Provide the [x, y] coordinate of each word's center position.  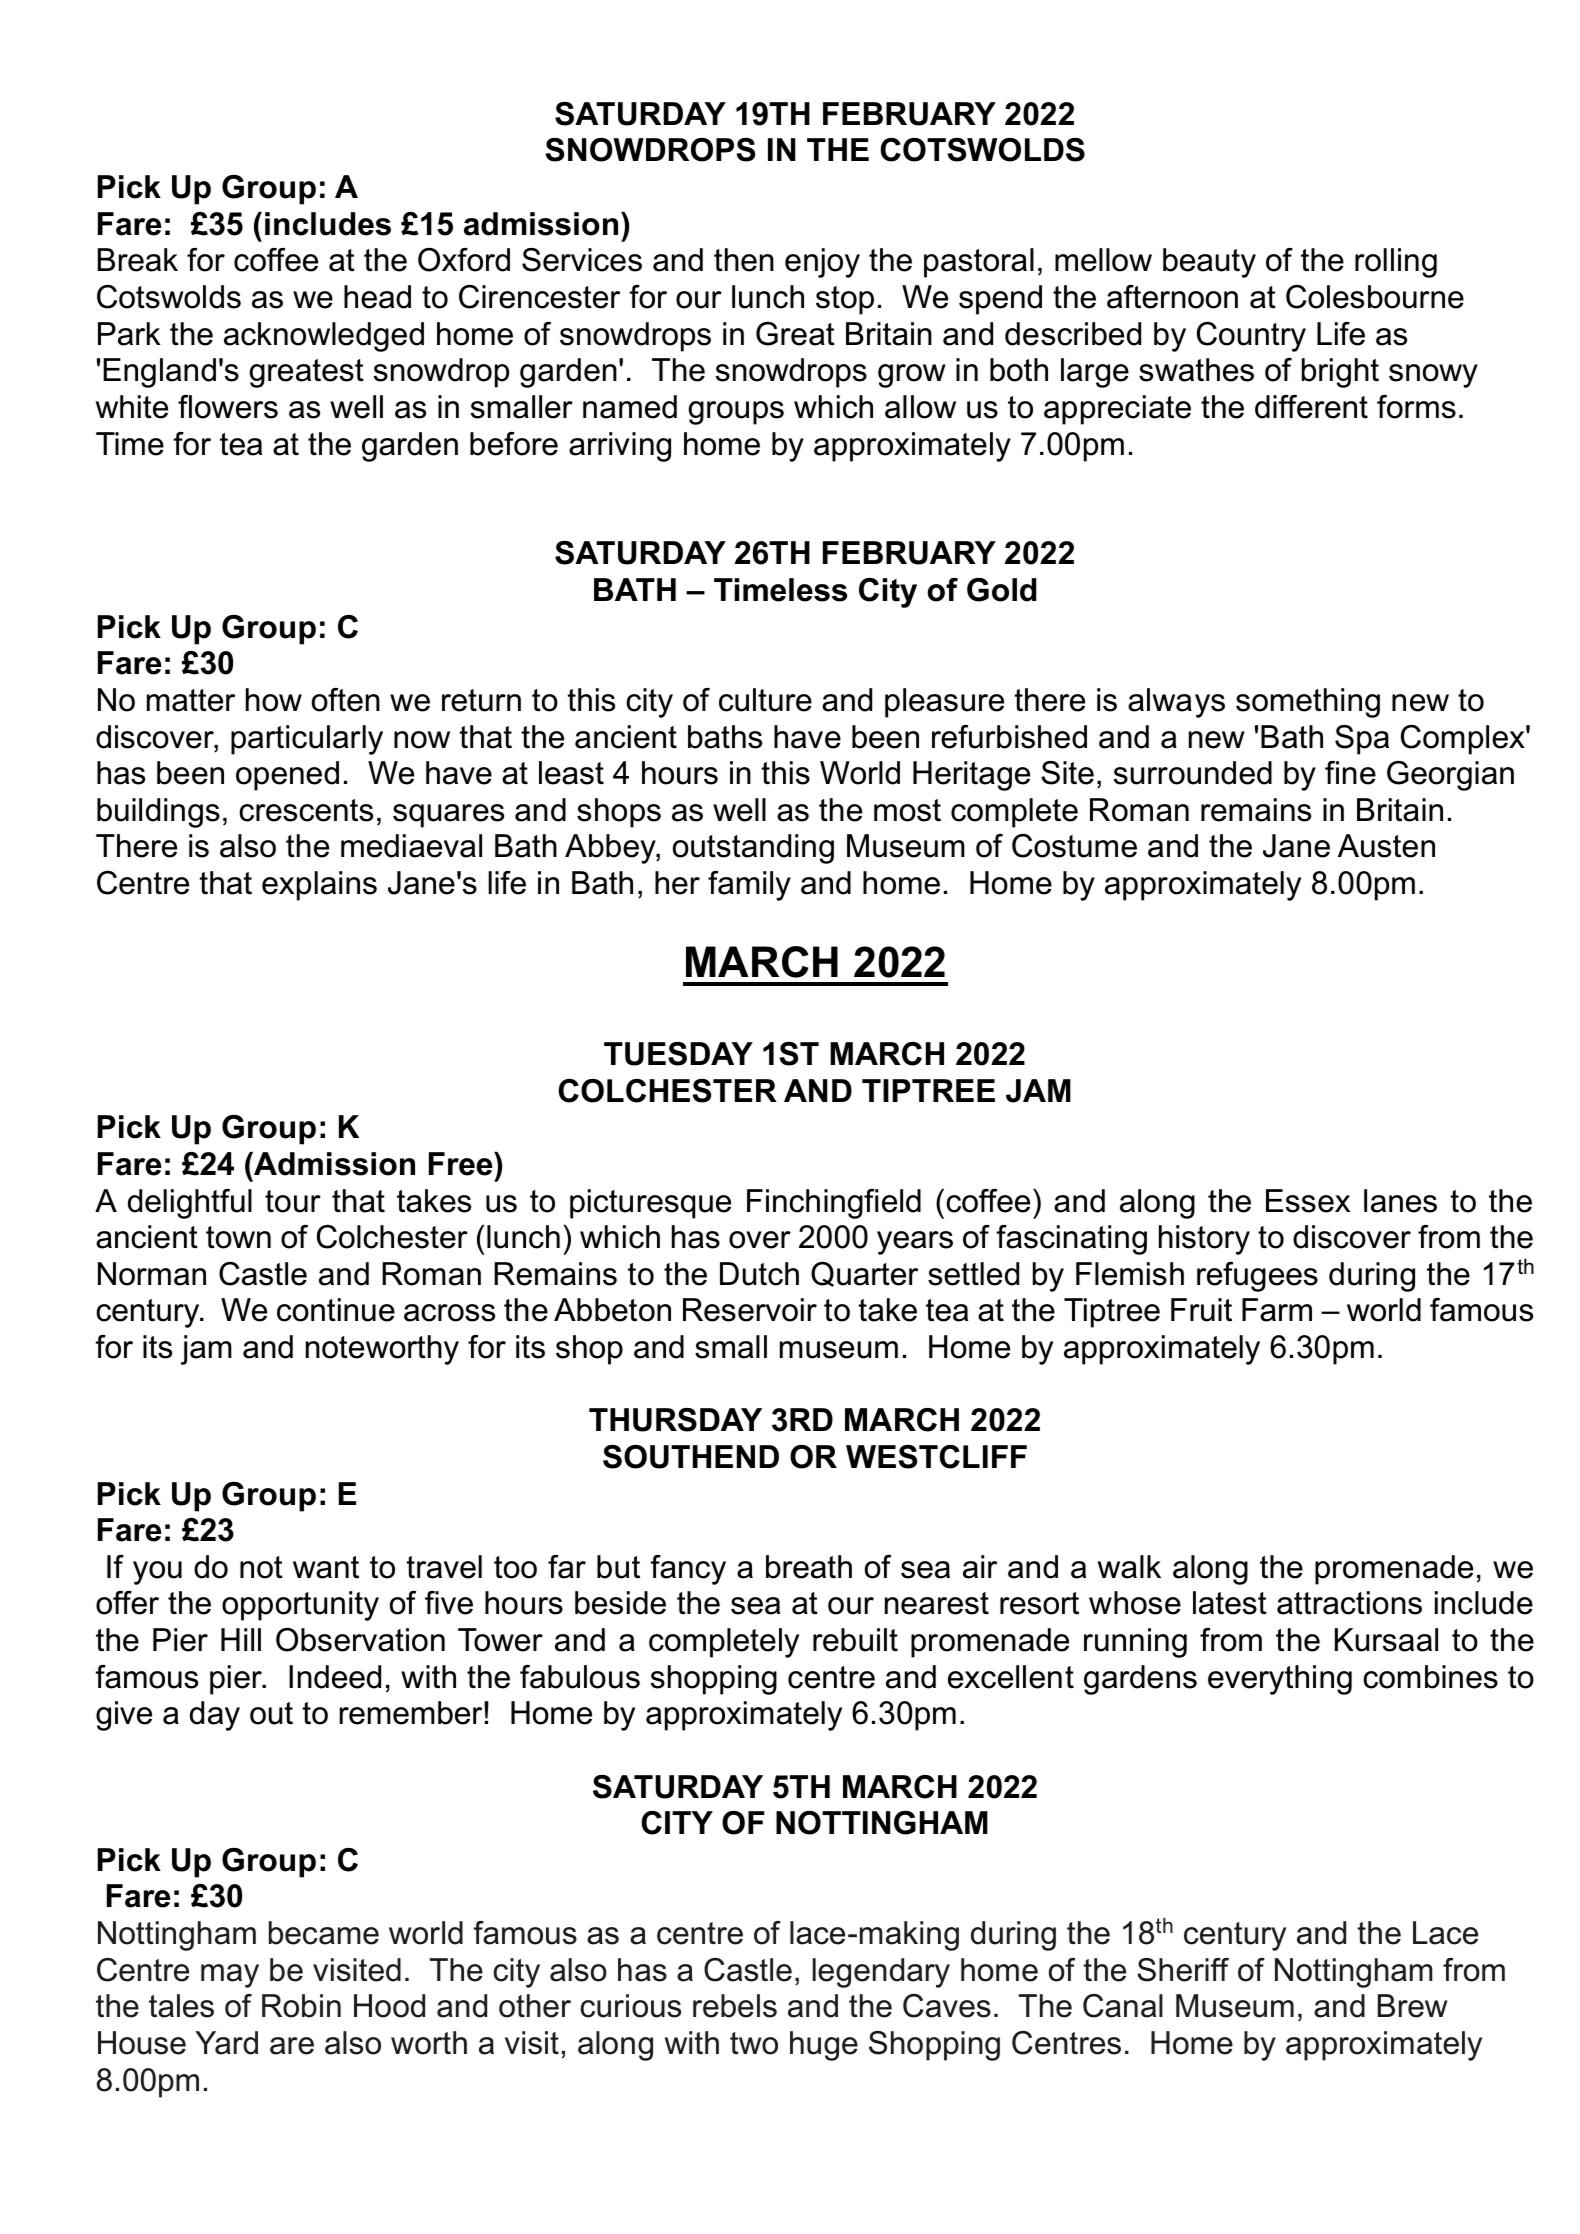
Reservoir [750, 1310]
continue [336, 1310]
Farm [1277, 1310]
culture [765, 700]
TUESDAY [678, 1054]
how [274, 700]
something [1308, 703]
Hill [241, 1639]
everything [1280, 1680]
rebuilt [855, 1640]
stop [845, 300]
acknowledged [324, 337]
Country [1251, 337]
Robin [301, 2006]
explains [319, 886]
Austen [1386, 846]
